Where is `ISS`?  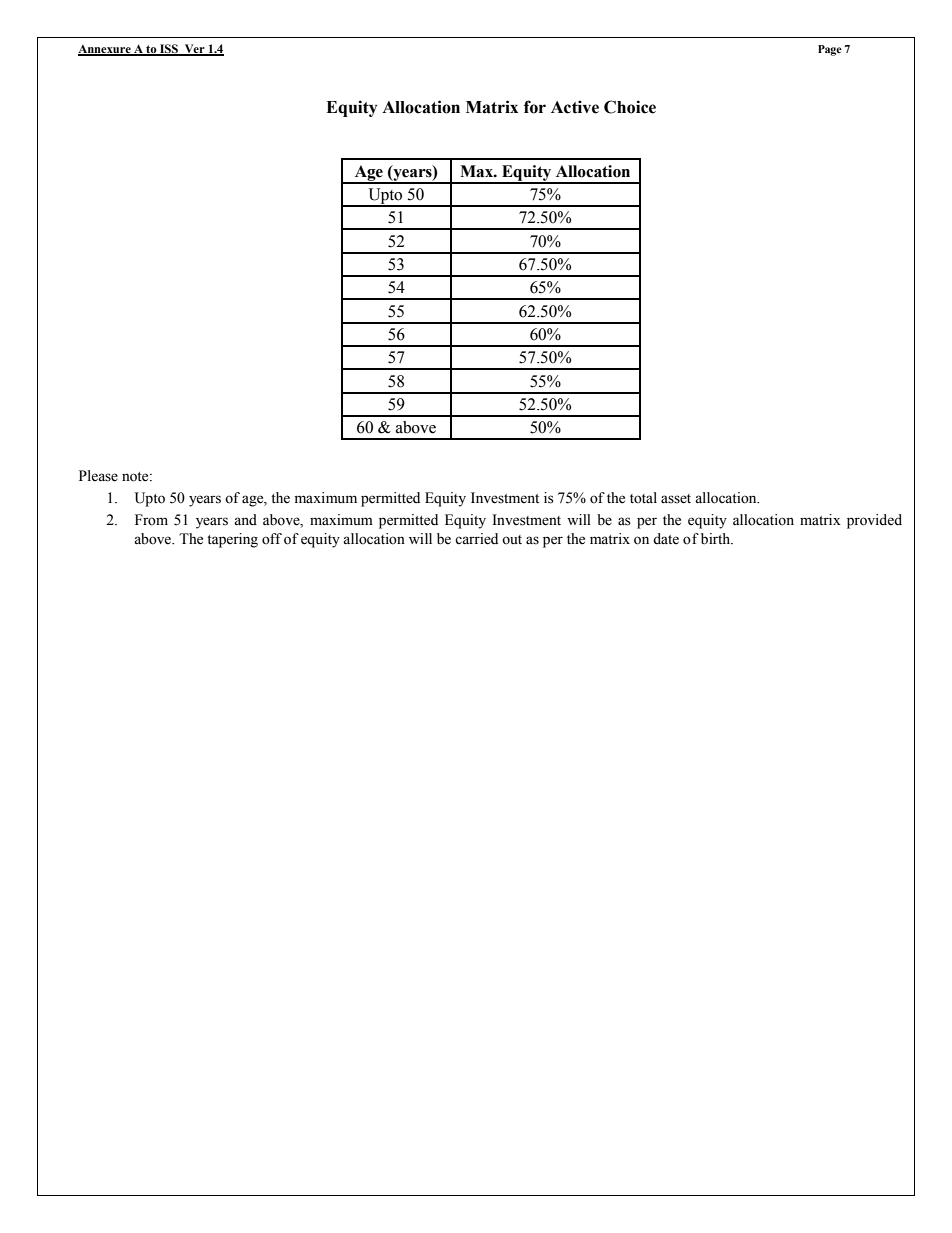 ISS is located at coordinates (169, 50).
